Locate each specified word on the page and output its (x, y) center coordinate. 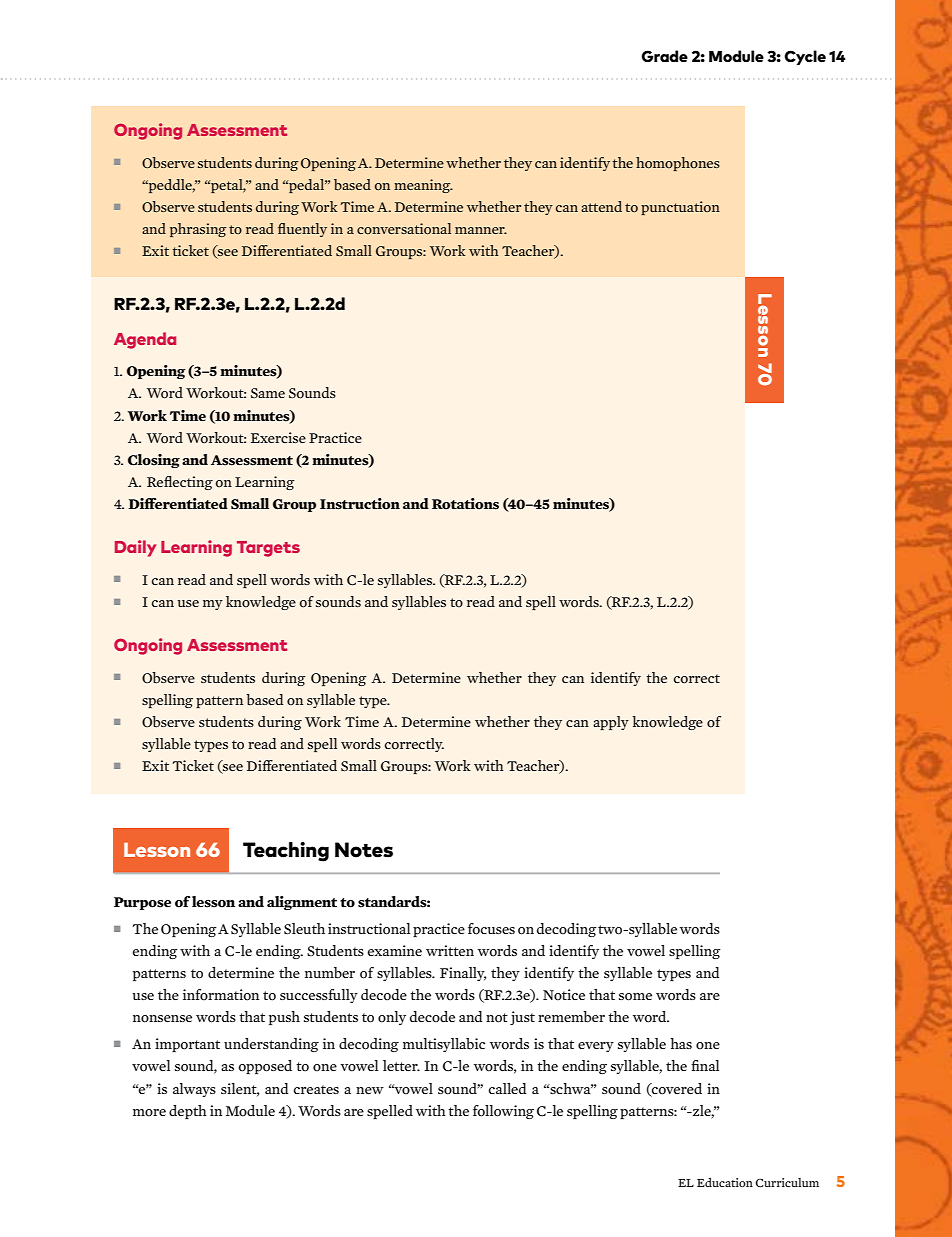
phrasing (198, 230)
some (635, 997)
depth (188, 1112)
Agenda (145, 340)
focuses (491, 929)
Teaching (286, 852)
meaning (423, 186)
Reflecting (180, 483)
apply (611, 723)
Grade (664, 56)
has (681, 1043)
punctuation (680, 208)
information (221, 995)
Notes (364, 850)
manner (481, 230)
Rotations (465, 504)
